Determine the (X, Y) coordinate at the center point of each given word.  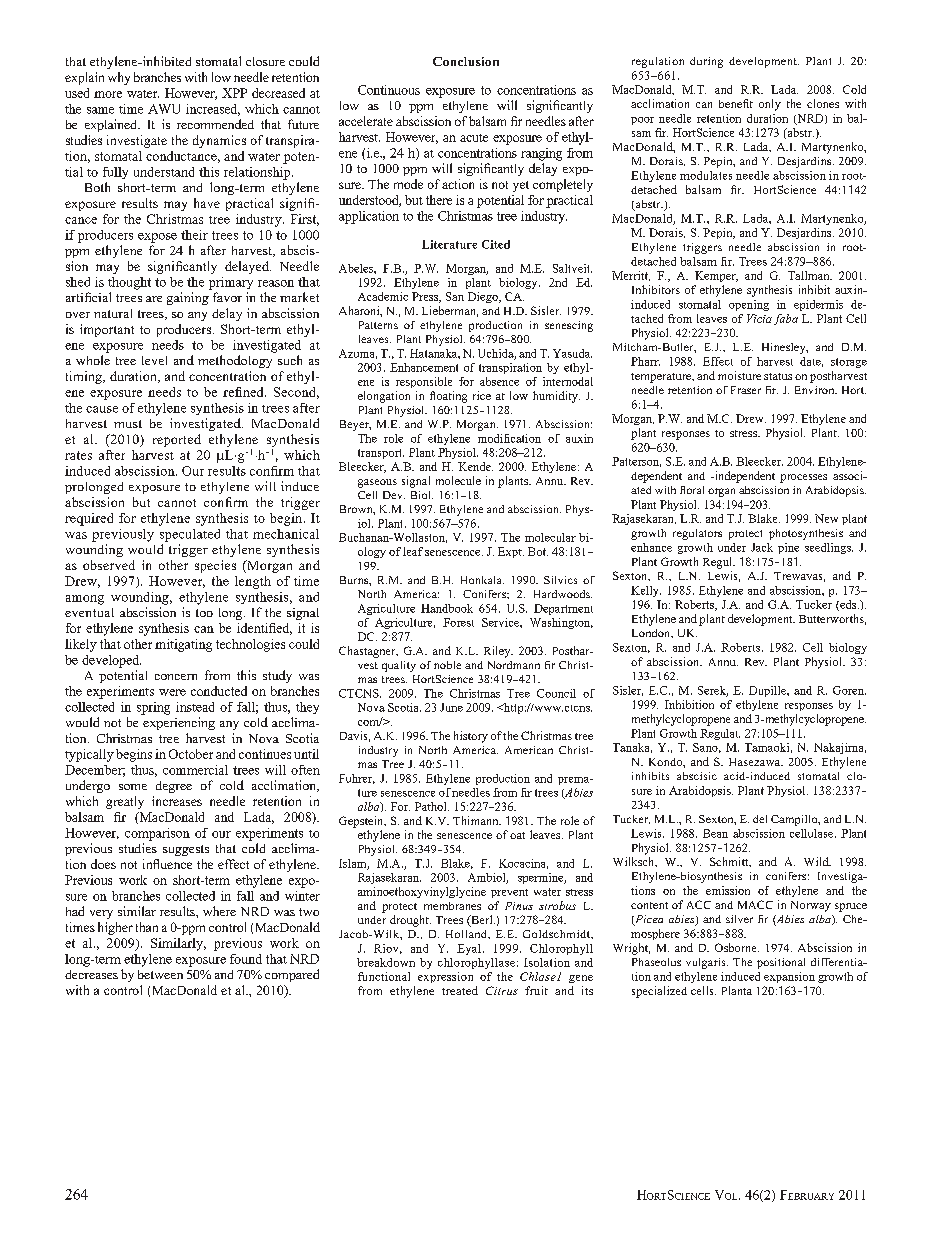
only (770, 105)
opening (749, 305)
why (119, 78)
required (89, 519)
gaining (188, 298)
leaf (413, 551)
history (471, 737)
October (191, 754)
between (160, 974)
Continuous (389, 90)
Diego (484, 297)
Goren (849, 690)
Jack (762, 547)
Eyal (469, 949)
